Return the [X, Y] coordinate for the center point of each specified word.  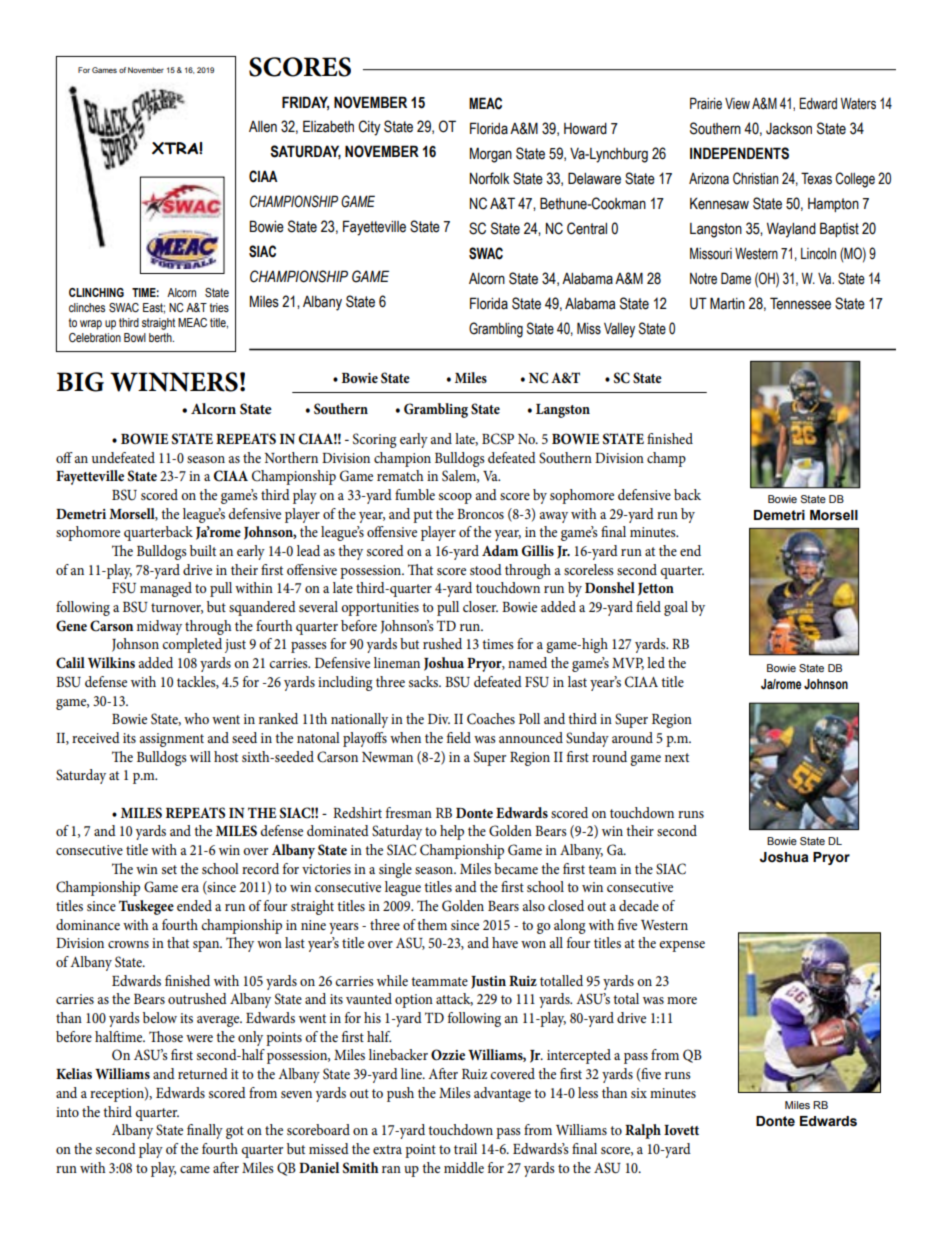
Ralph [643, 1131]
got [235, 1132]
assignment [172, 740]
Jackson [789, 129]
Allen [263, 127]
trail [465, 1148]
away [554, 517]
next [677, 757]
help [452, 832]
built [203, 550]
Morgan [491, 155]
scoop [455, 498]
